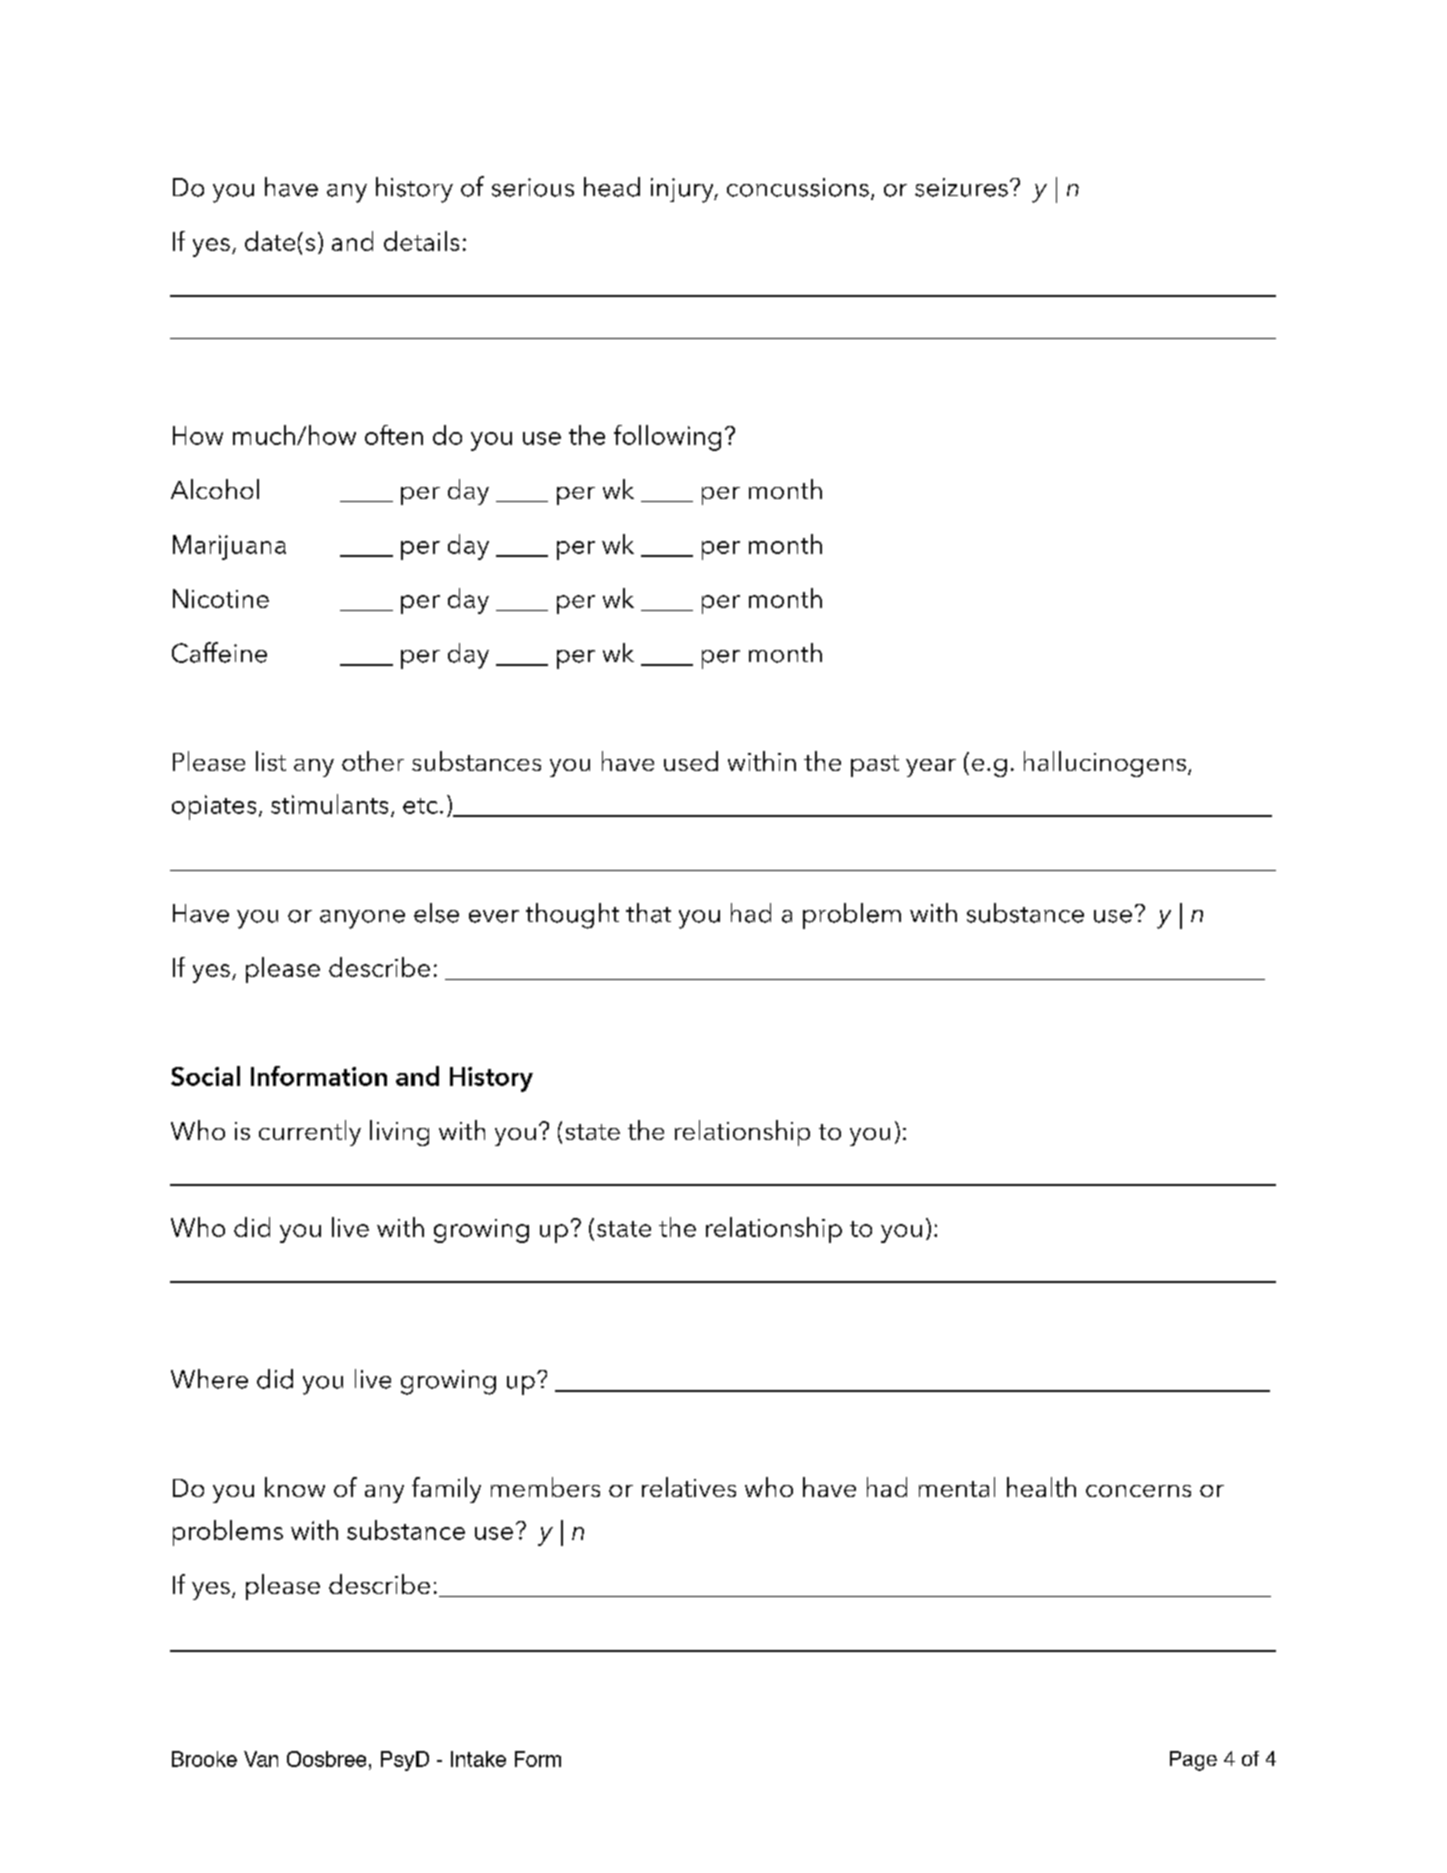  Describe the element at coordinates (1105, 764) in the page. I see `hallucinogens` at that location.
